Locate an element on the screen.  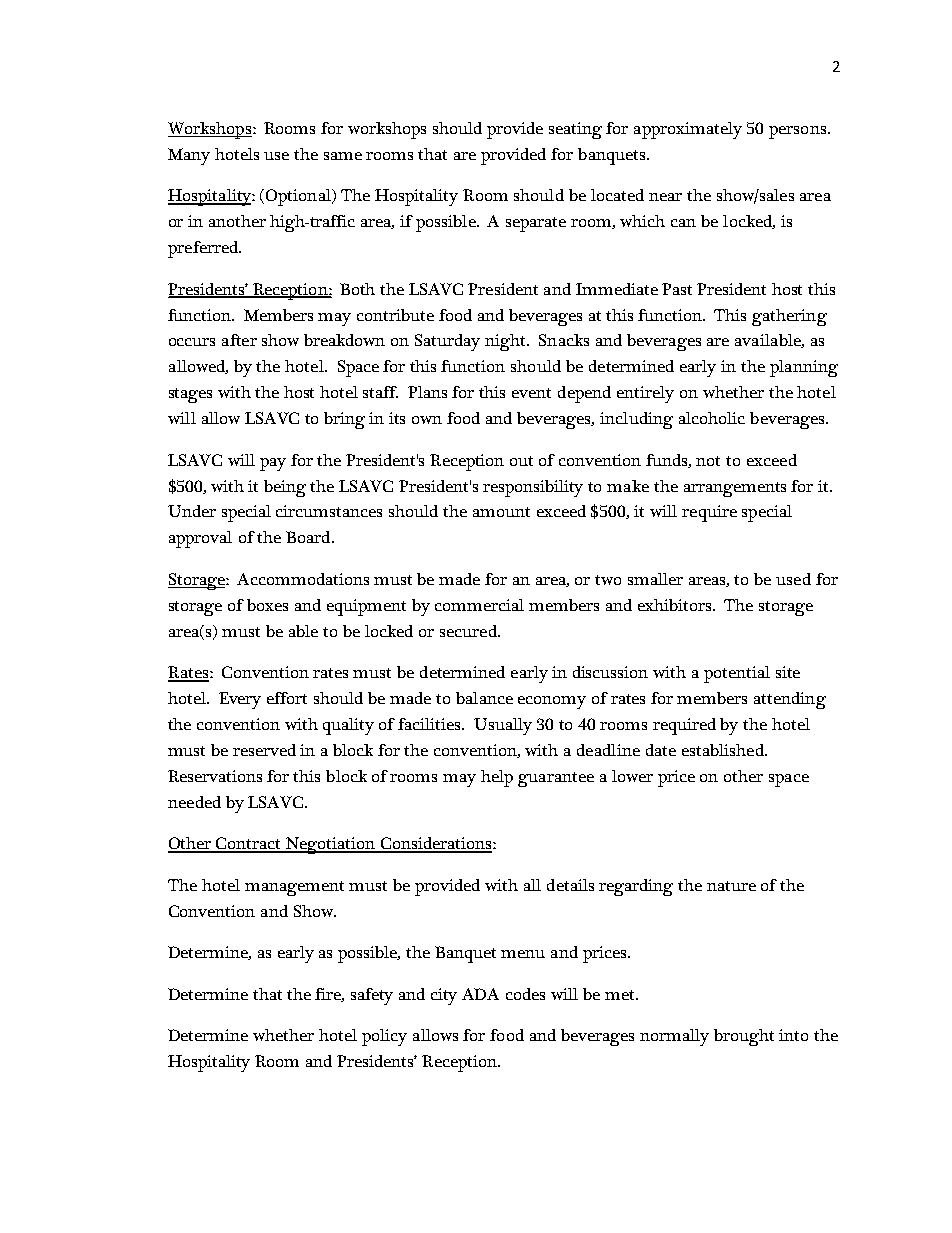
approximately is located at coordinates (688, 130).
